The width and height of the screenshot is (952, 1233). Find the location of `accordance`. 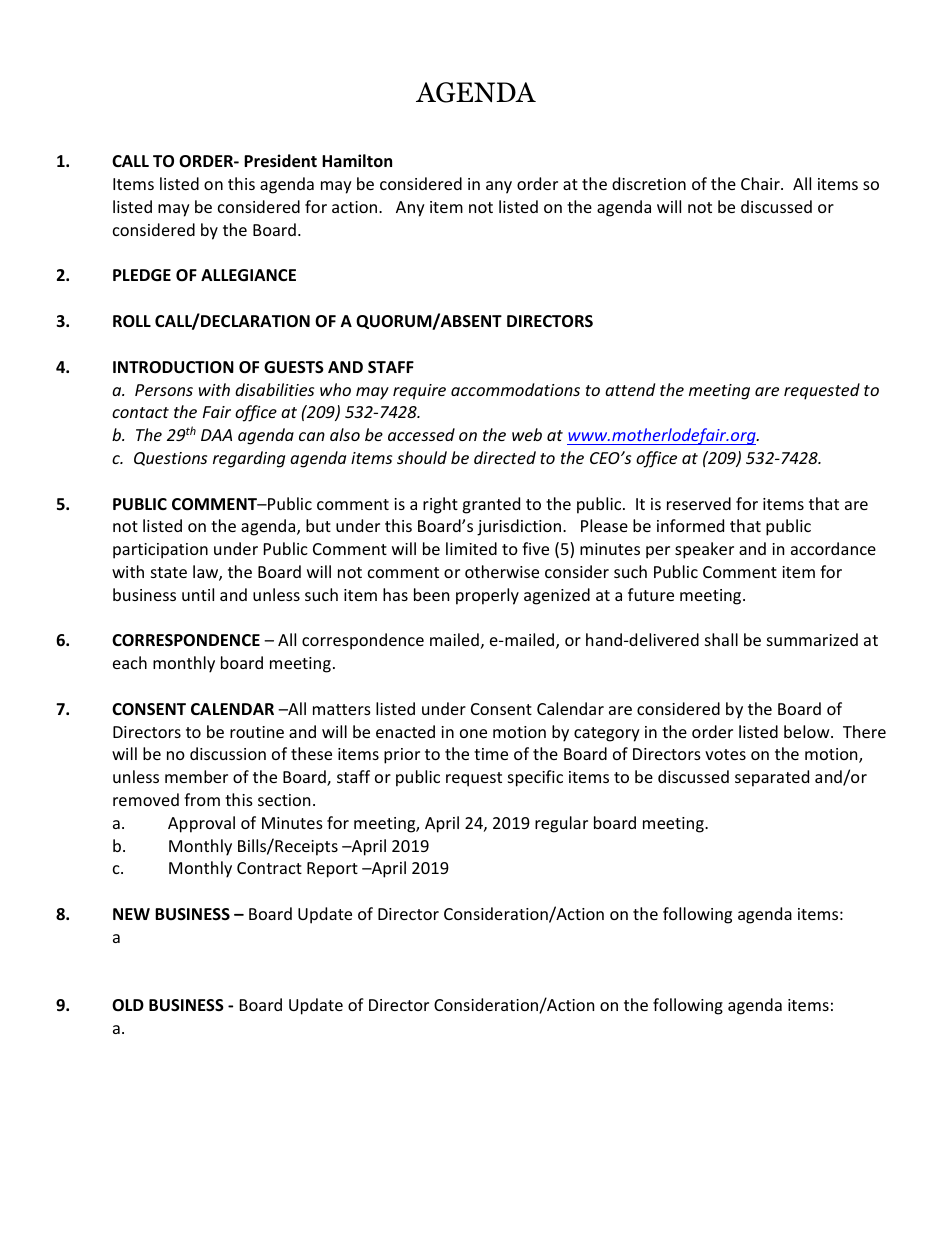

accordance is located at coordinates (833, 548).
